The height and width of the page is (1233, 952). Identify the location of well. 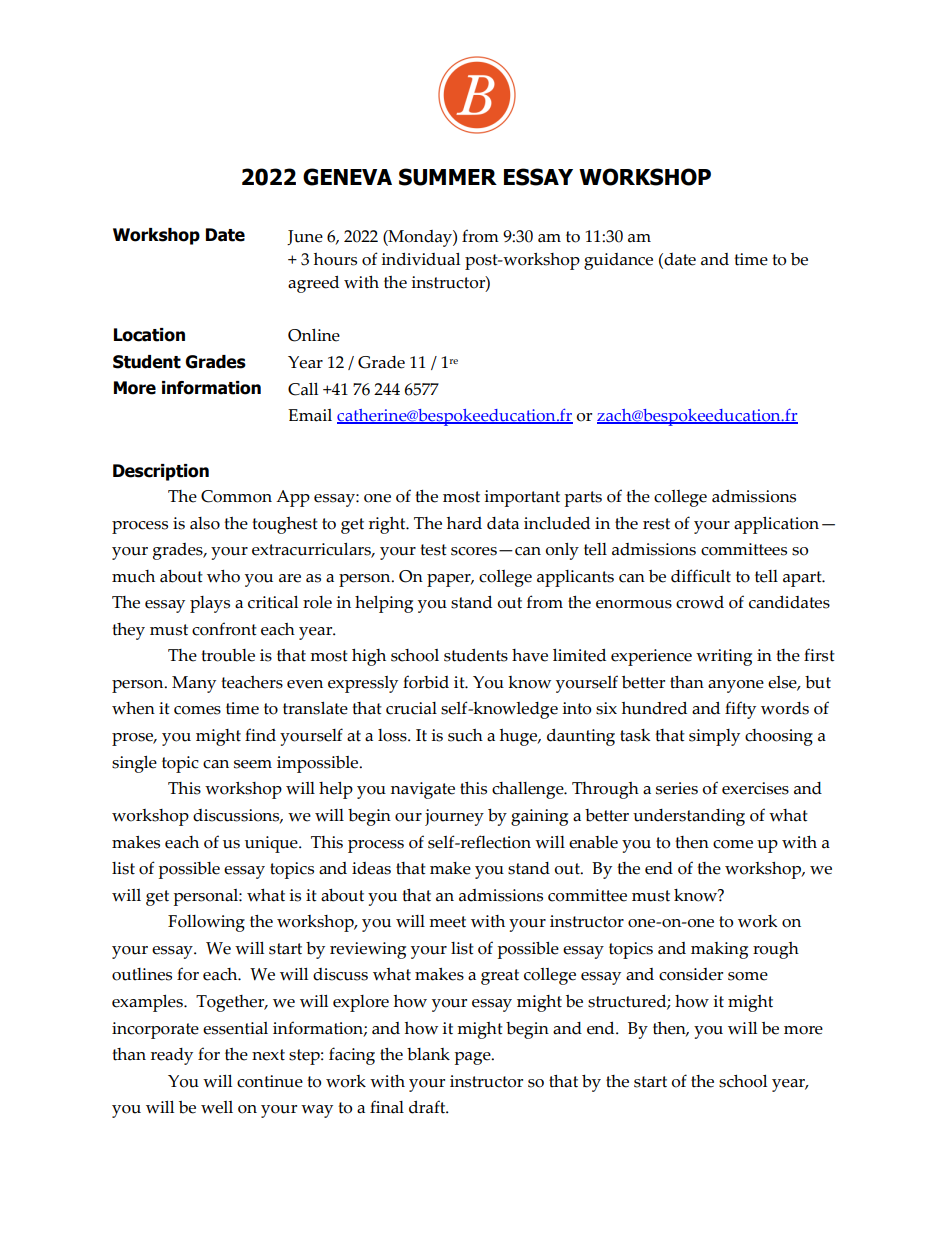
(217, 1107).
